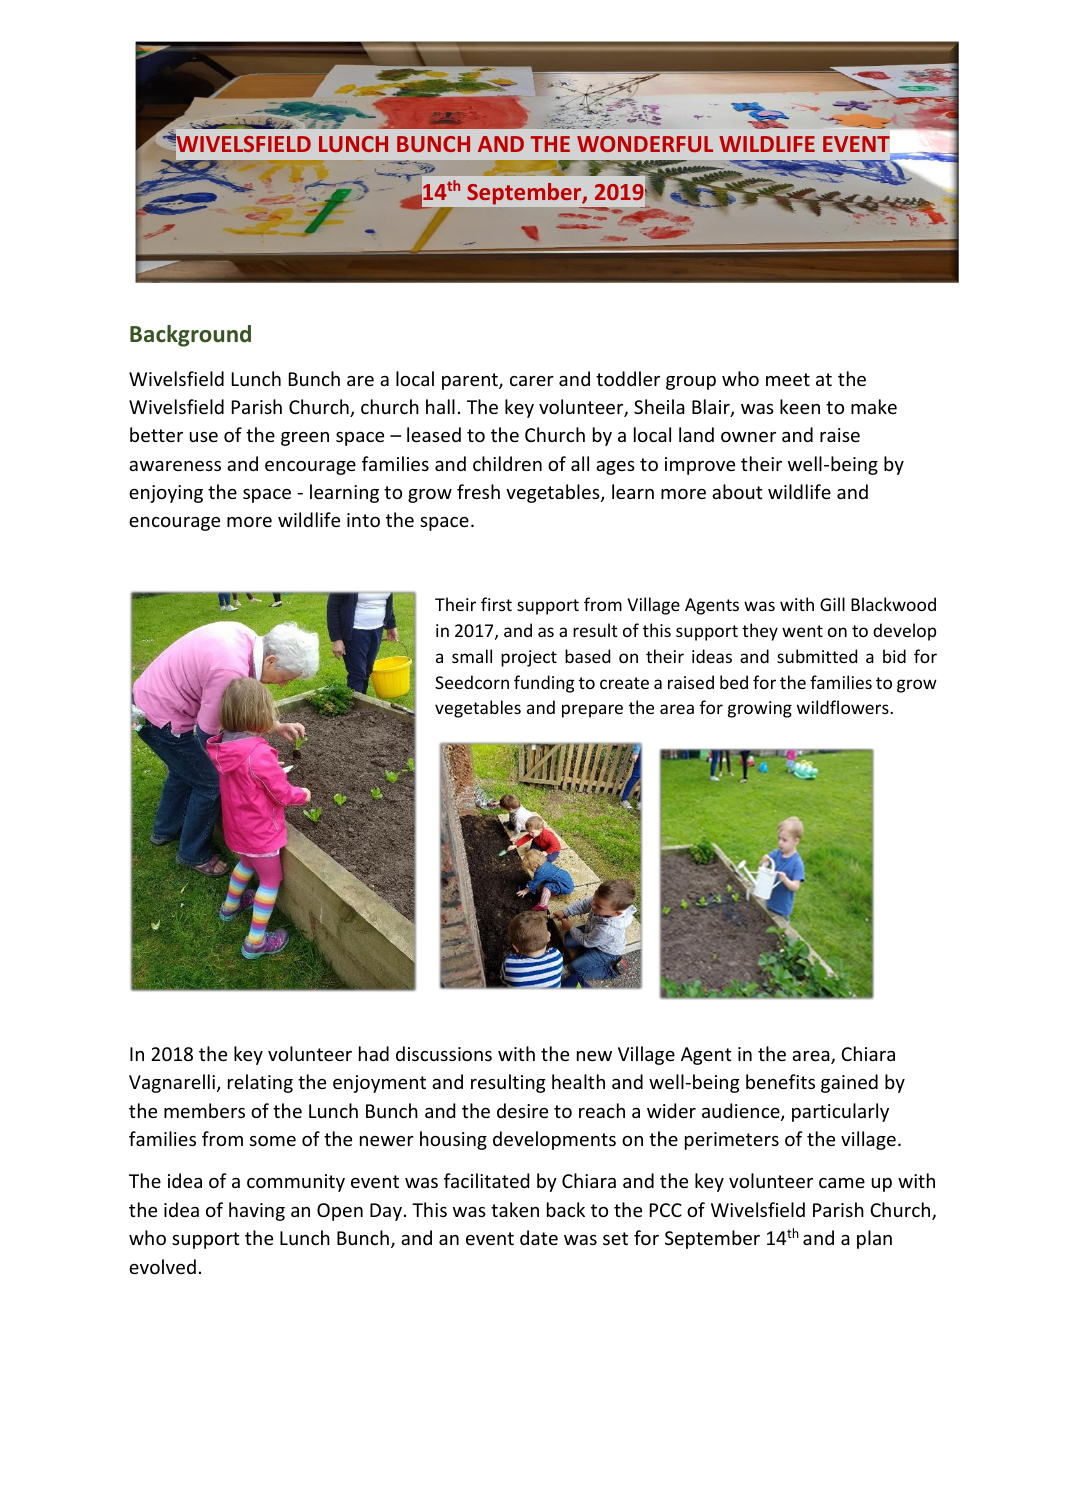 The width and height of the screenshot is (1066, 1508). I want to click on keen, so click(800, 406).
